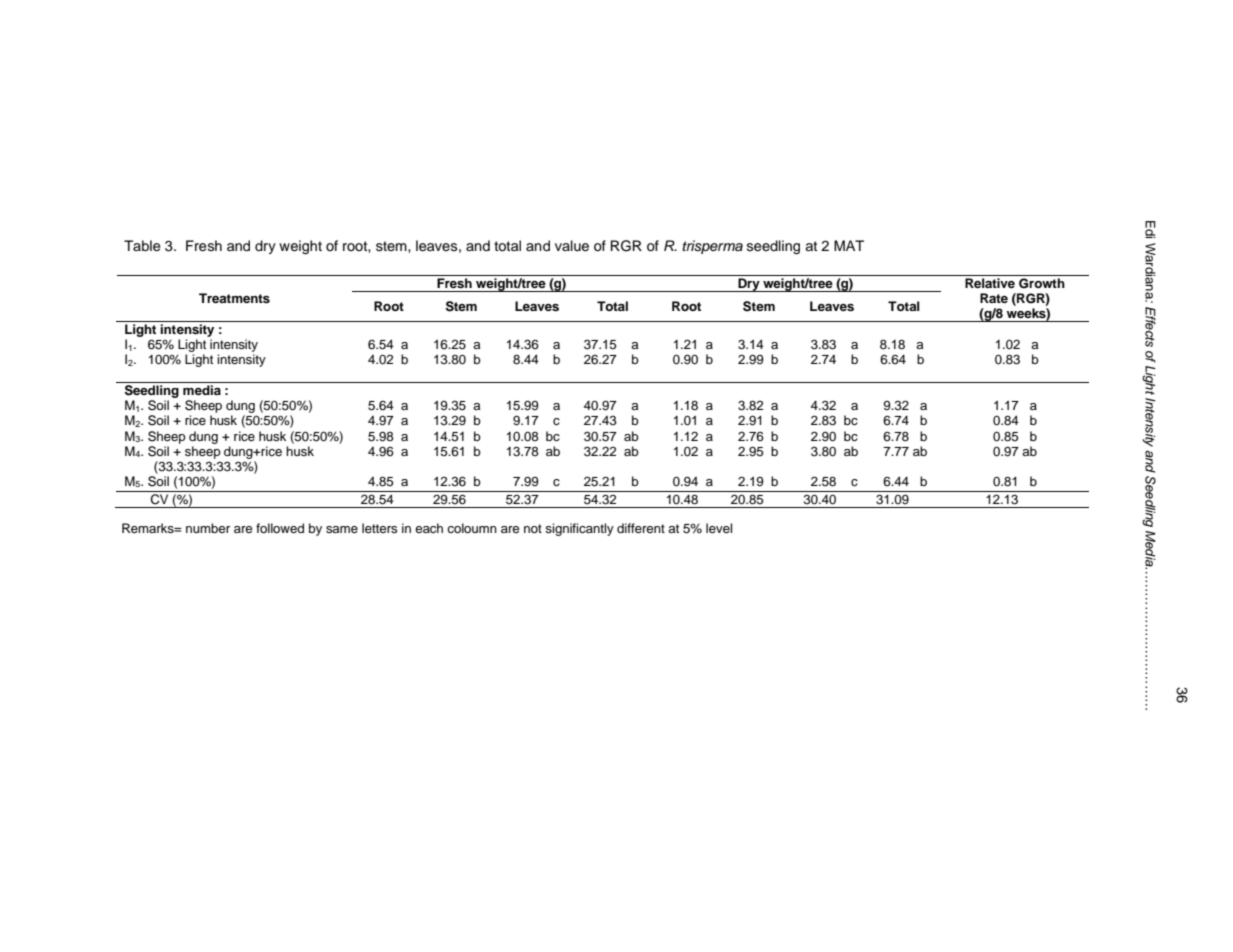 Image resolution: width=1233 pixels, height=952 pixels. Describe the element at coordinates (849, 245) in the screenshot. I see `MAT` at that location.
